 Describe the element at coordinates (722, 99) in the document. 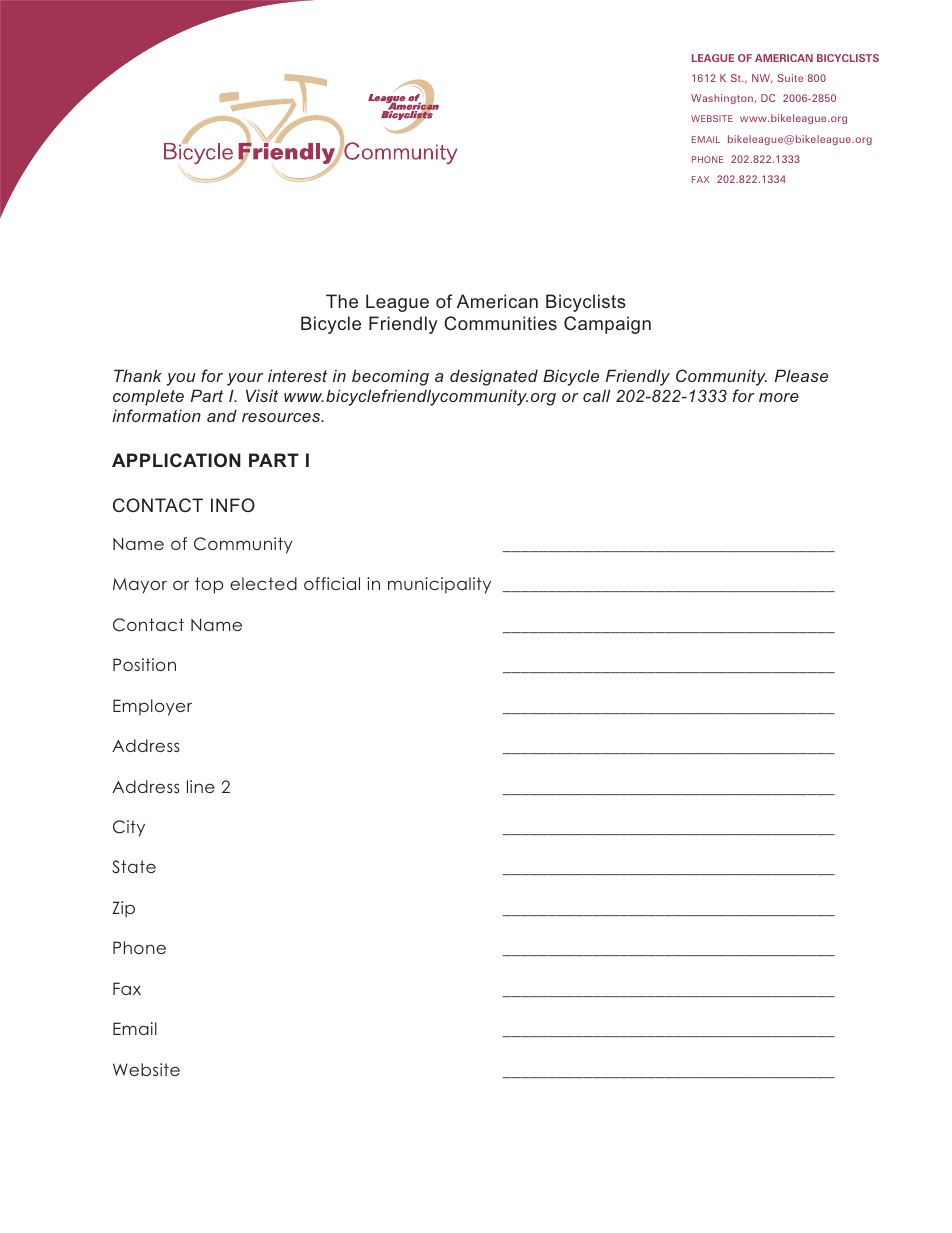

I see `Washington` at that location.
